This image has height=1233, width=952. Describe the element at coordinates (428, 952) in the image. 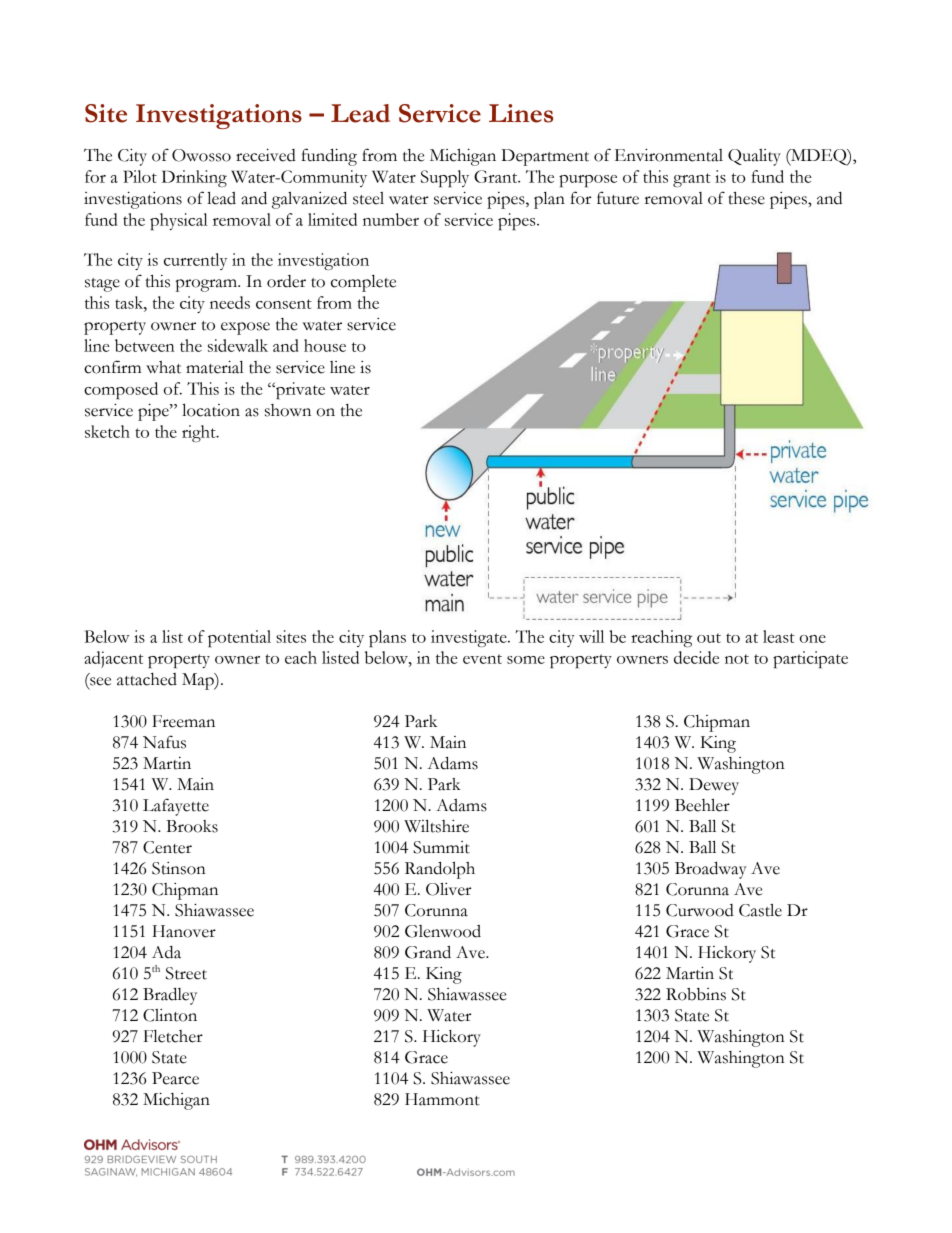

I see `Grand` at that location.
